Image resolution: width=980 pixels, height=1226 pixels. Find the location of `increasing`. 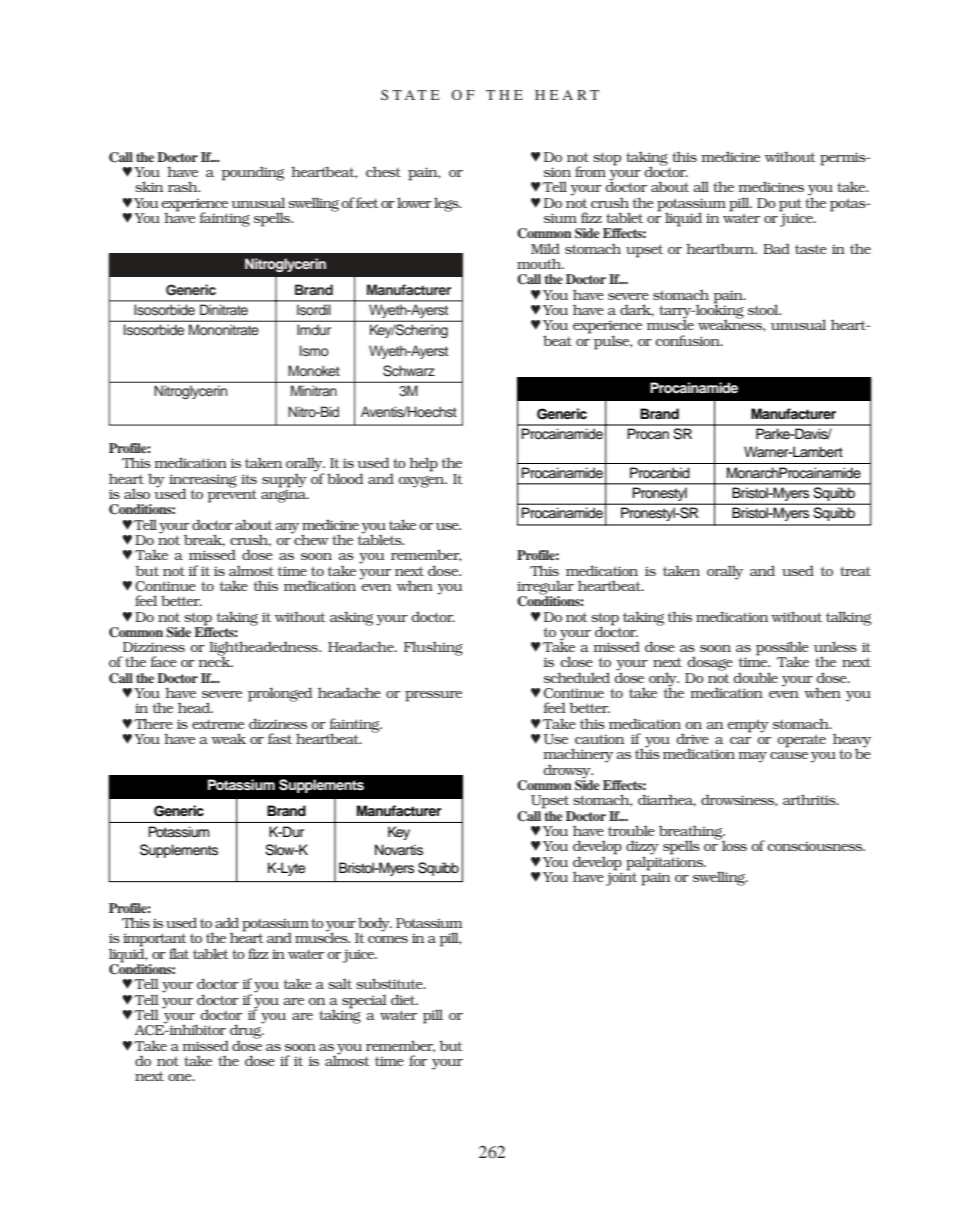

increasing is located at coordinates (203, 482).
